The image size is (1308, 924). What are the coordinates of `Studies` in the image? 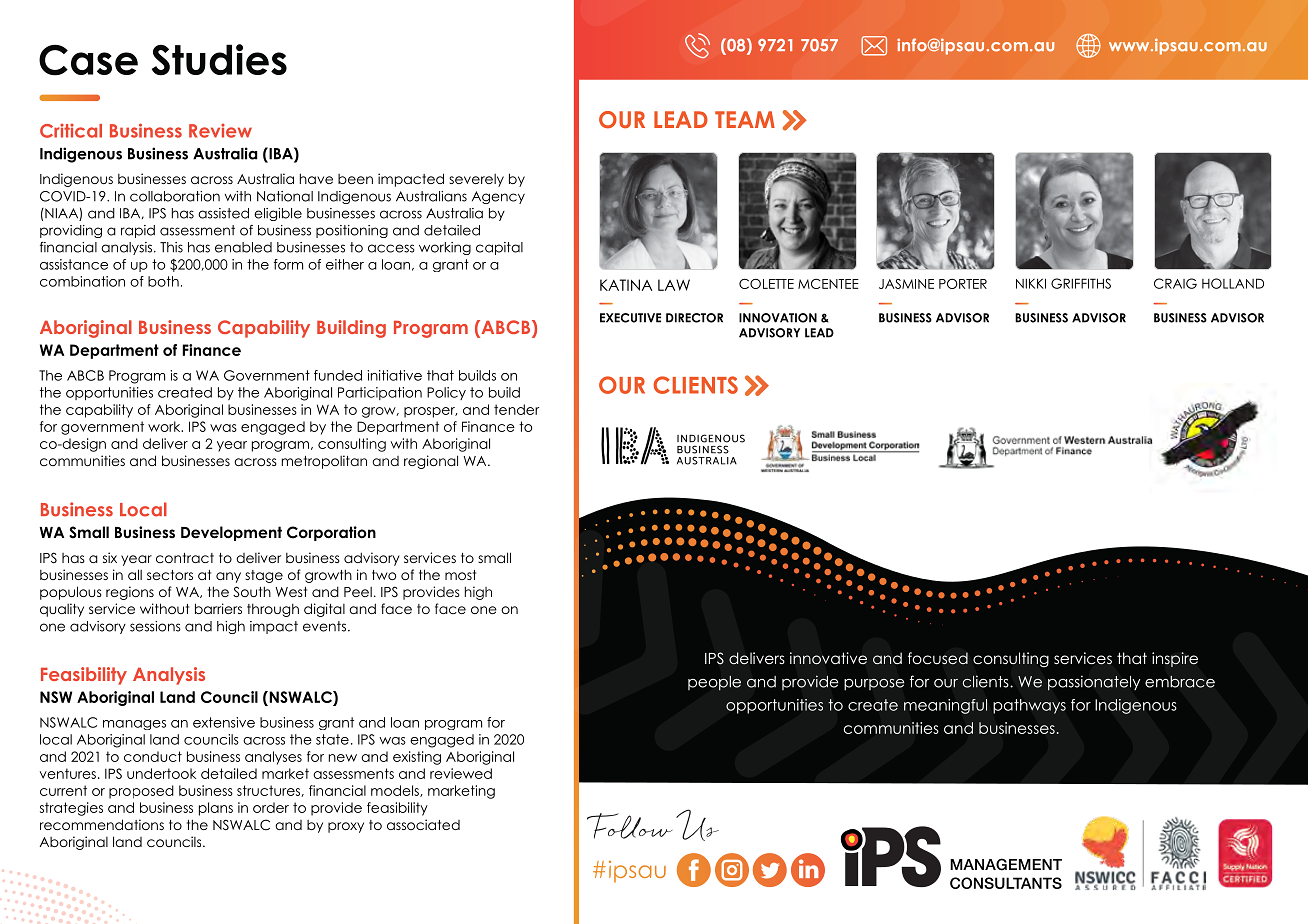 It's located at (219, 60).
